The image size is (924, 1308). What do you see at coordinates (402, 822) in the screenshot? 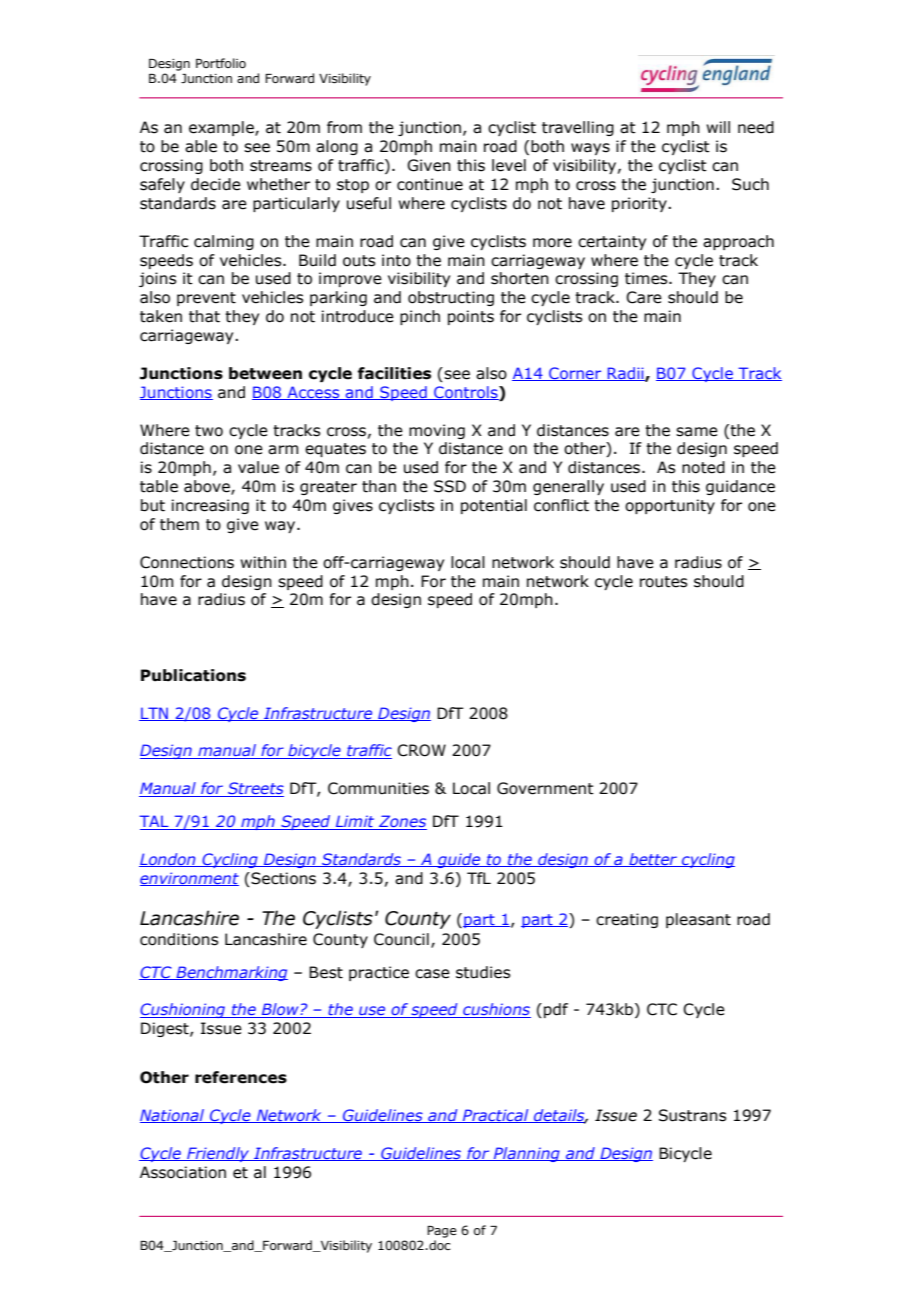
I see `Zones` at bounding box center [402, 822].
